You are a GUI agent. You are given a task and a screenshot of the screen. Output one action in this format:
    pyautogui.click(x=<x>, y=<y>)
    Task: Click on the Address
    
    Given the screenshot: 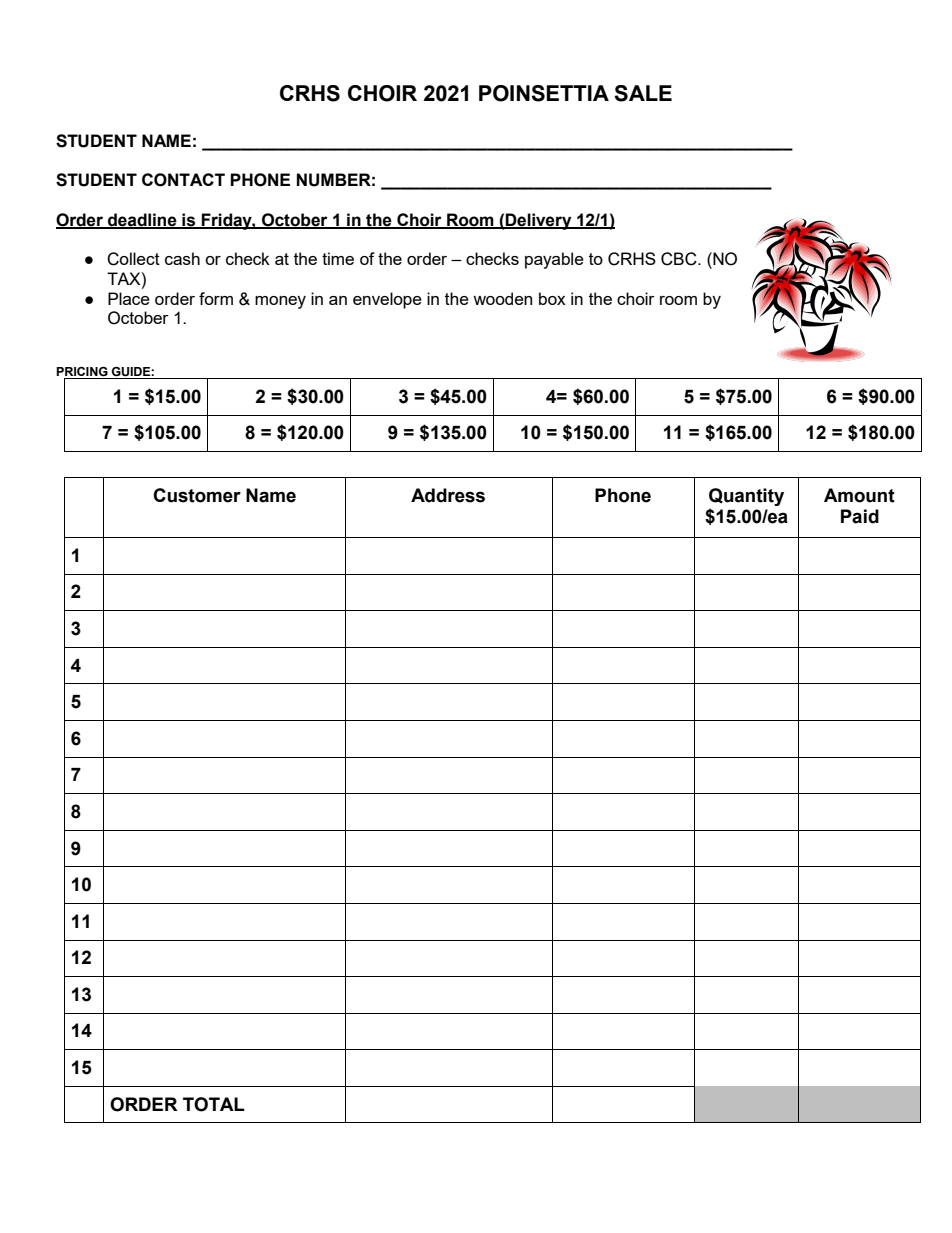 What is the action you would take?
    pyautogui.click(x=448, y=495)
